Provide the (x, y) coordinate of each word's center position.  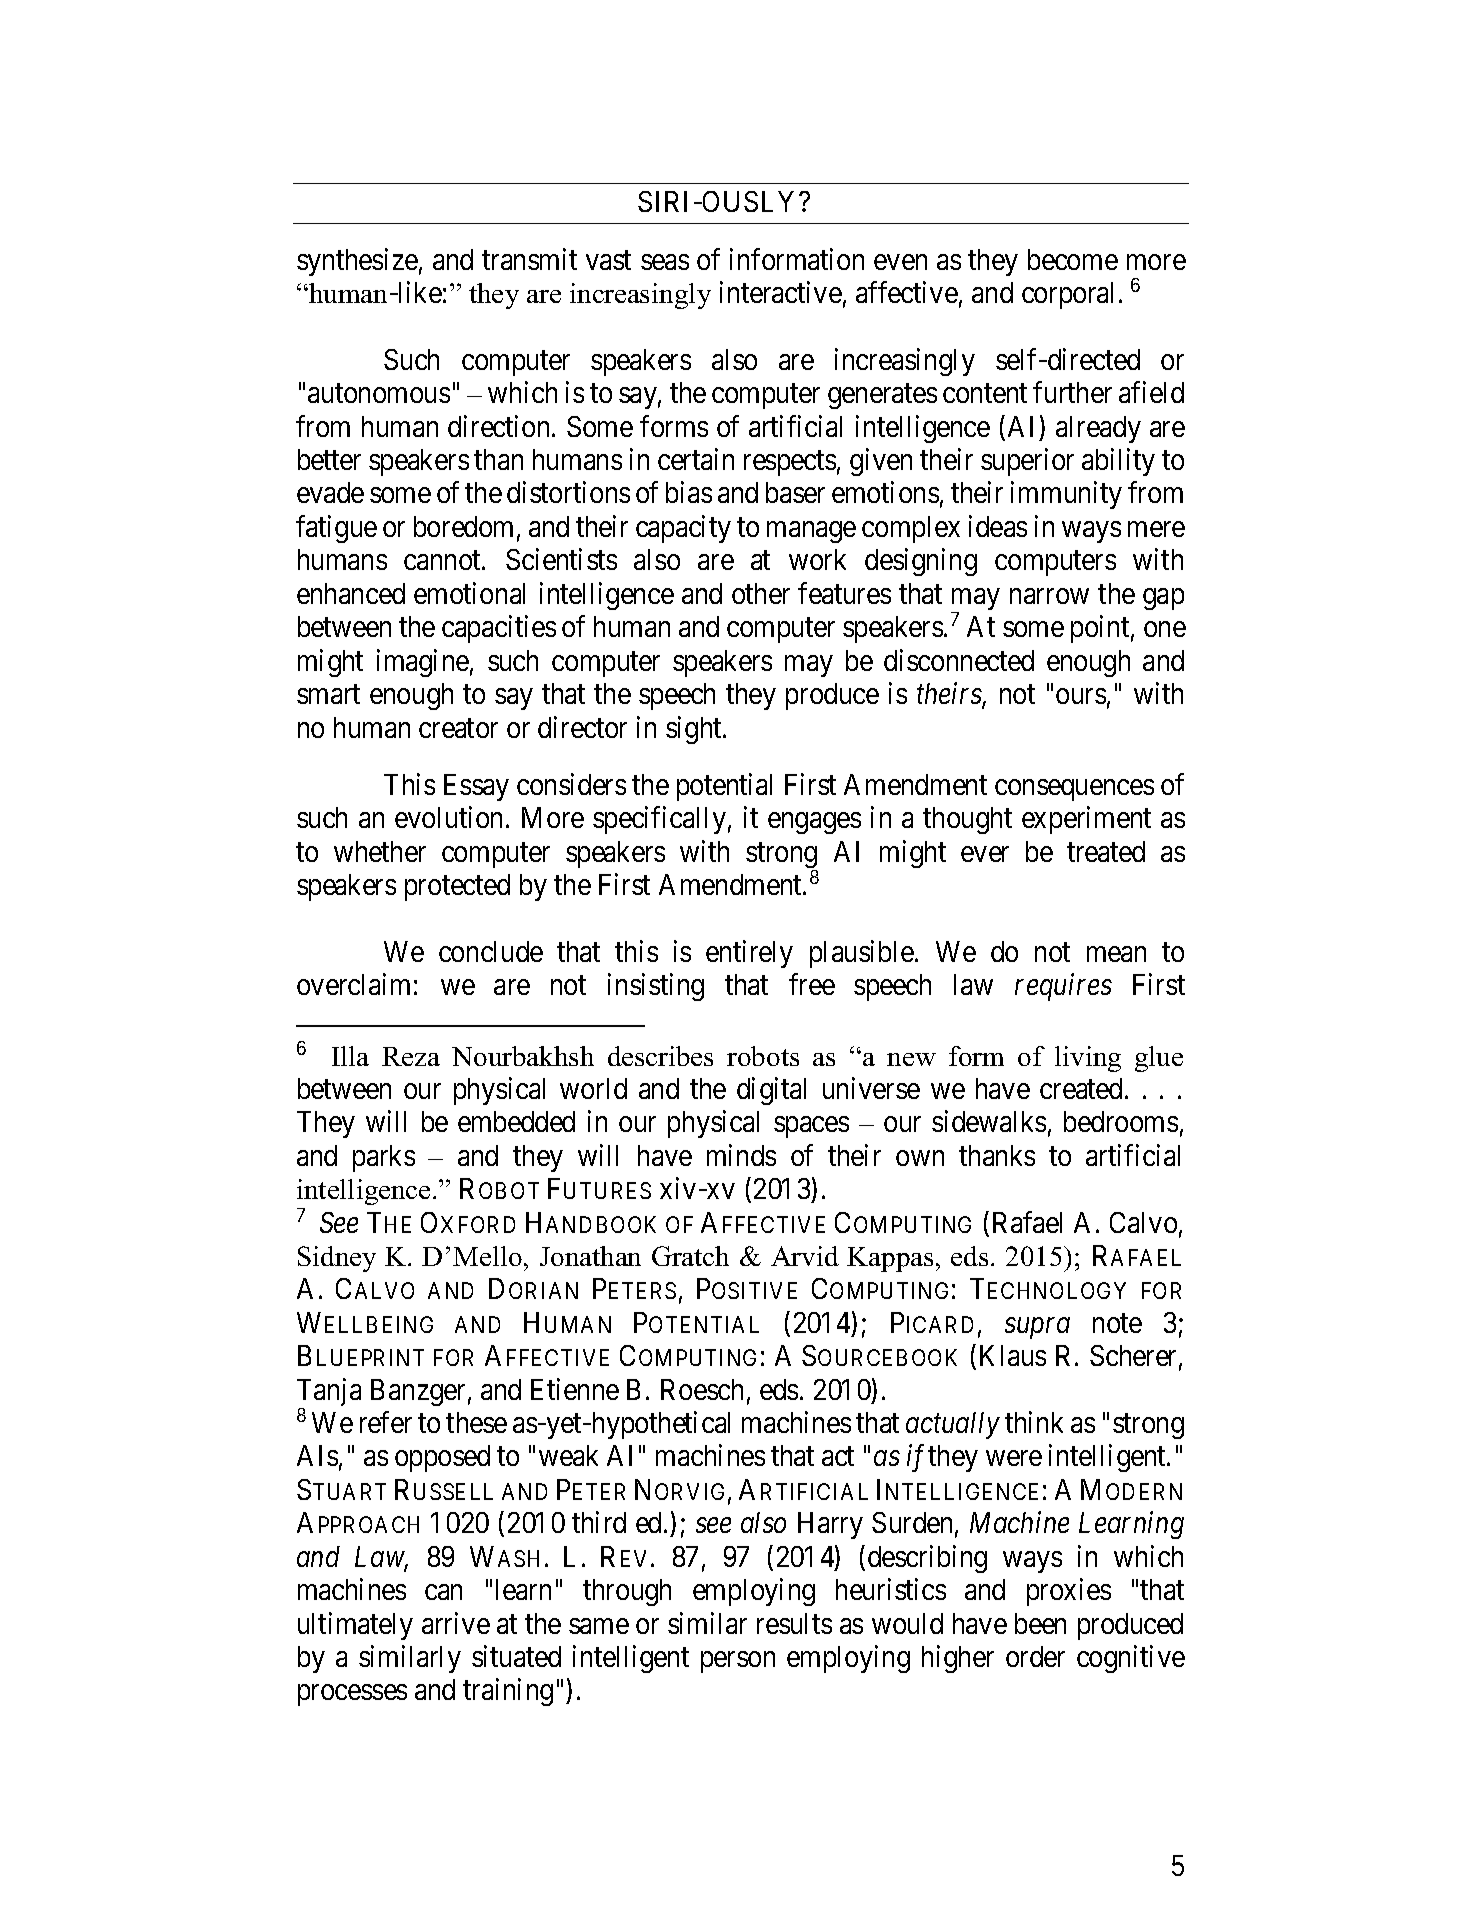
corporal (1071, 295)
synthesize (357, 262)
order (1035, 1656)
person (738, 1662)
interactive (781, 292)
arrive (456, 1623)
